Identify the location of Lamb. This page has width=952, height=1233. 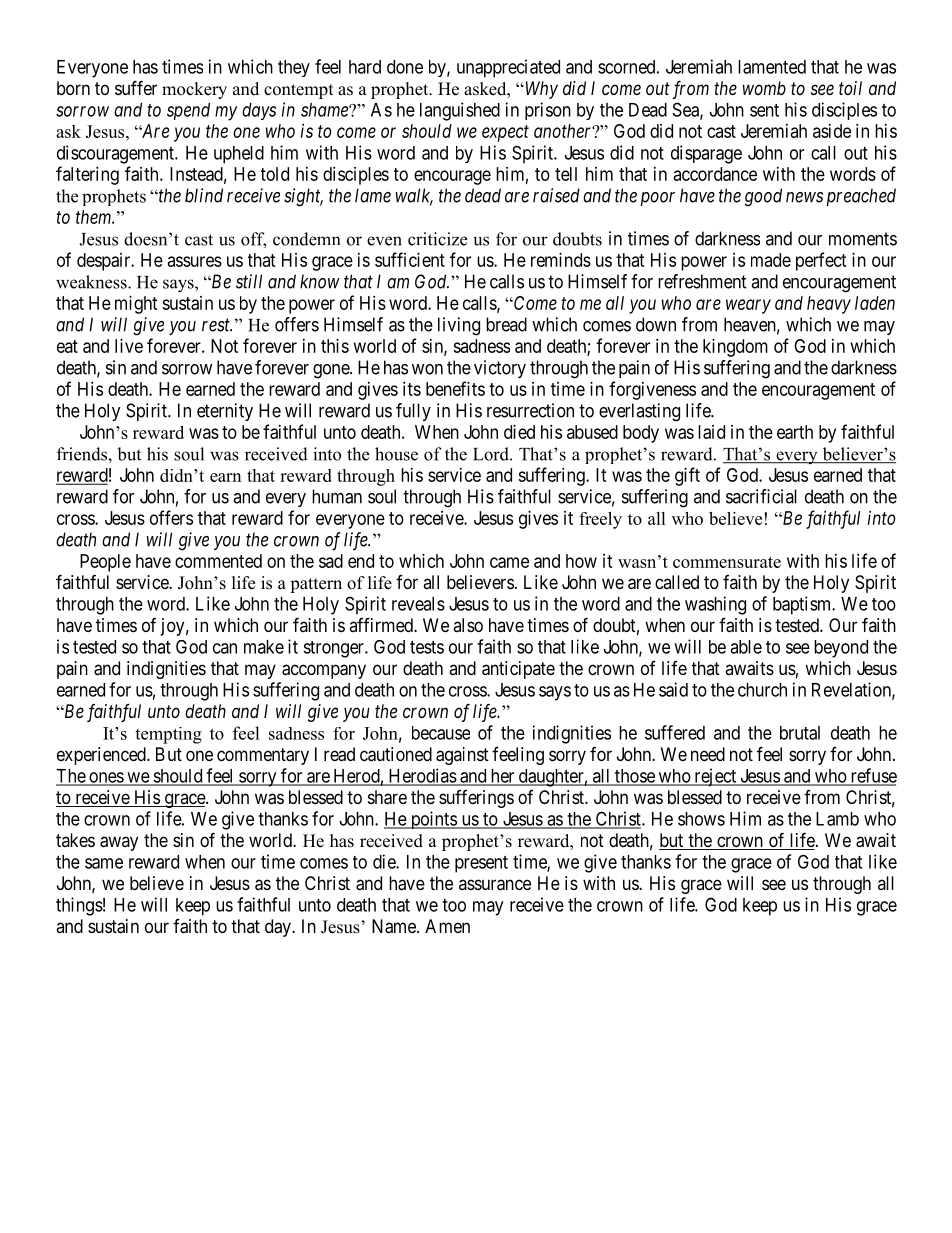
(837, 819).
